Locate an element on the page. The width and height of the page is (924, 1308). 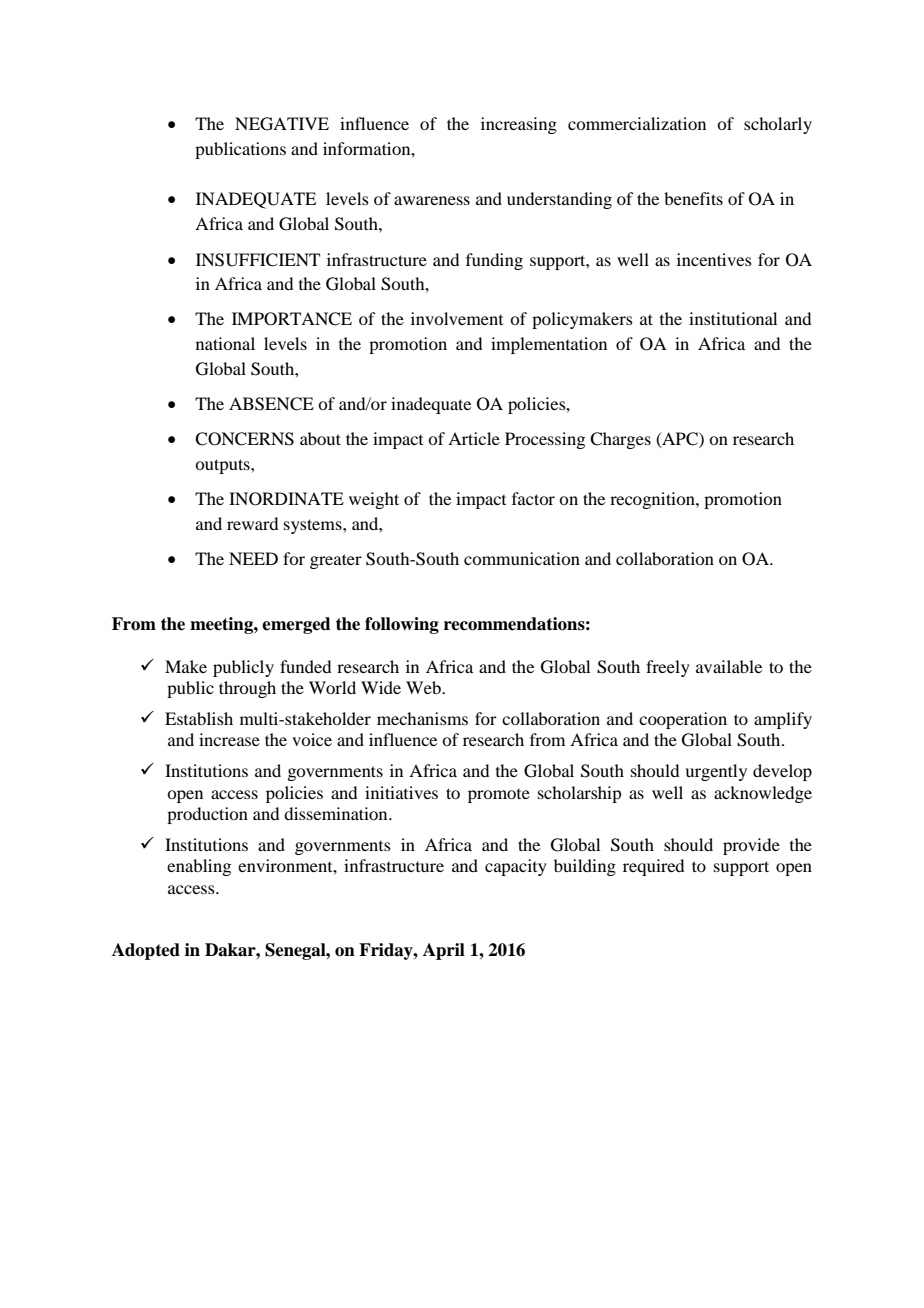
Adopted is located at coordinates (146, 951).
